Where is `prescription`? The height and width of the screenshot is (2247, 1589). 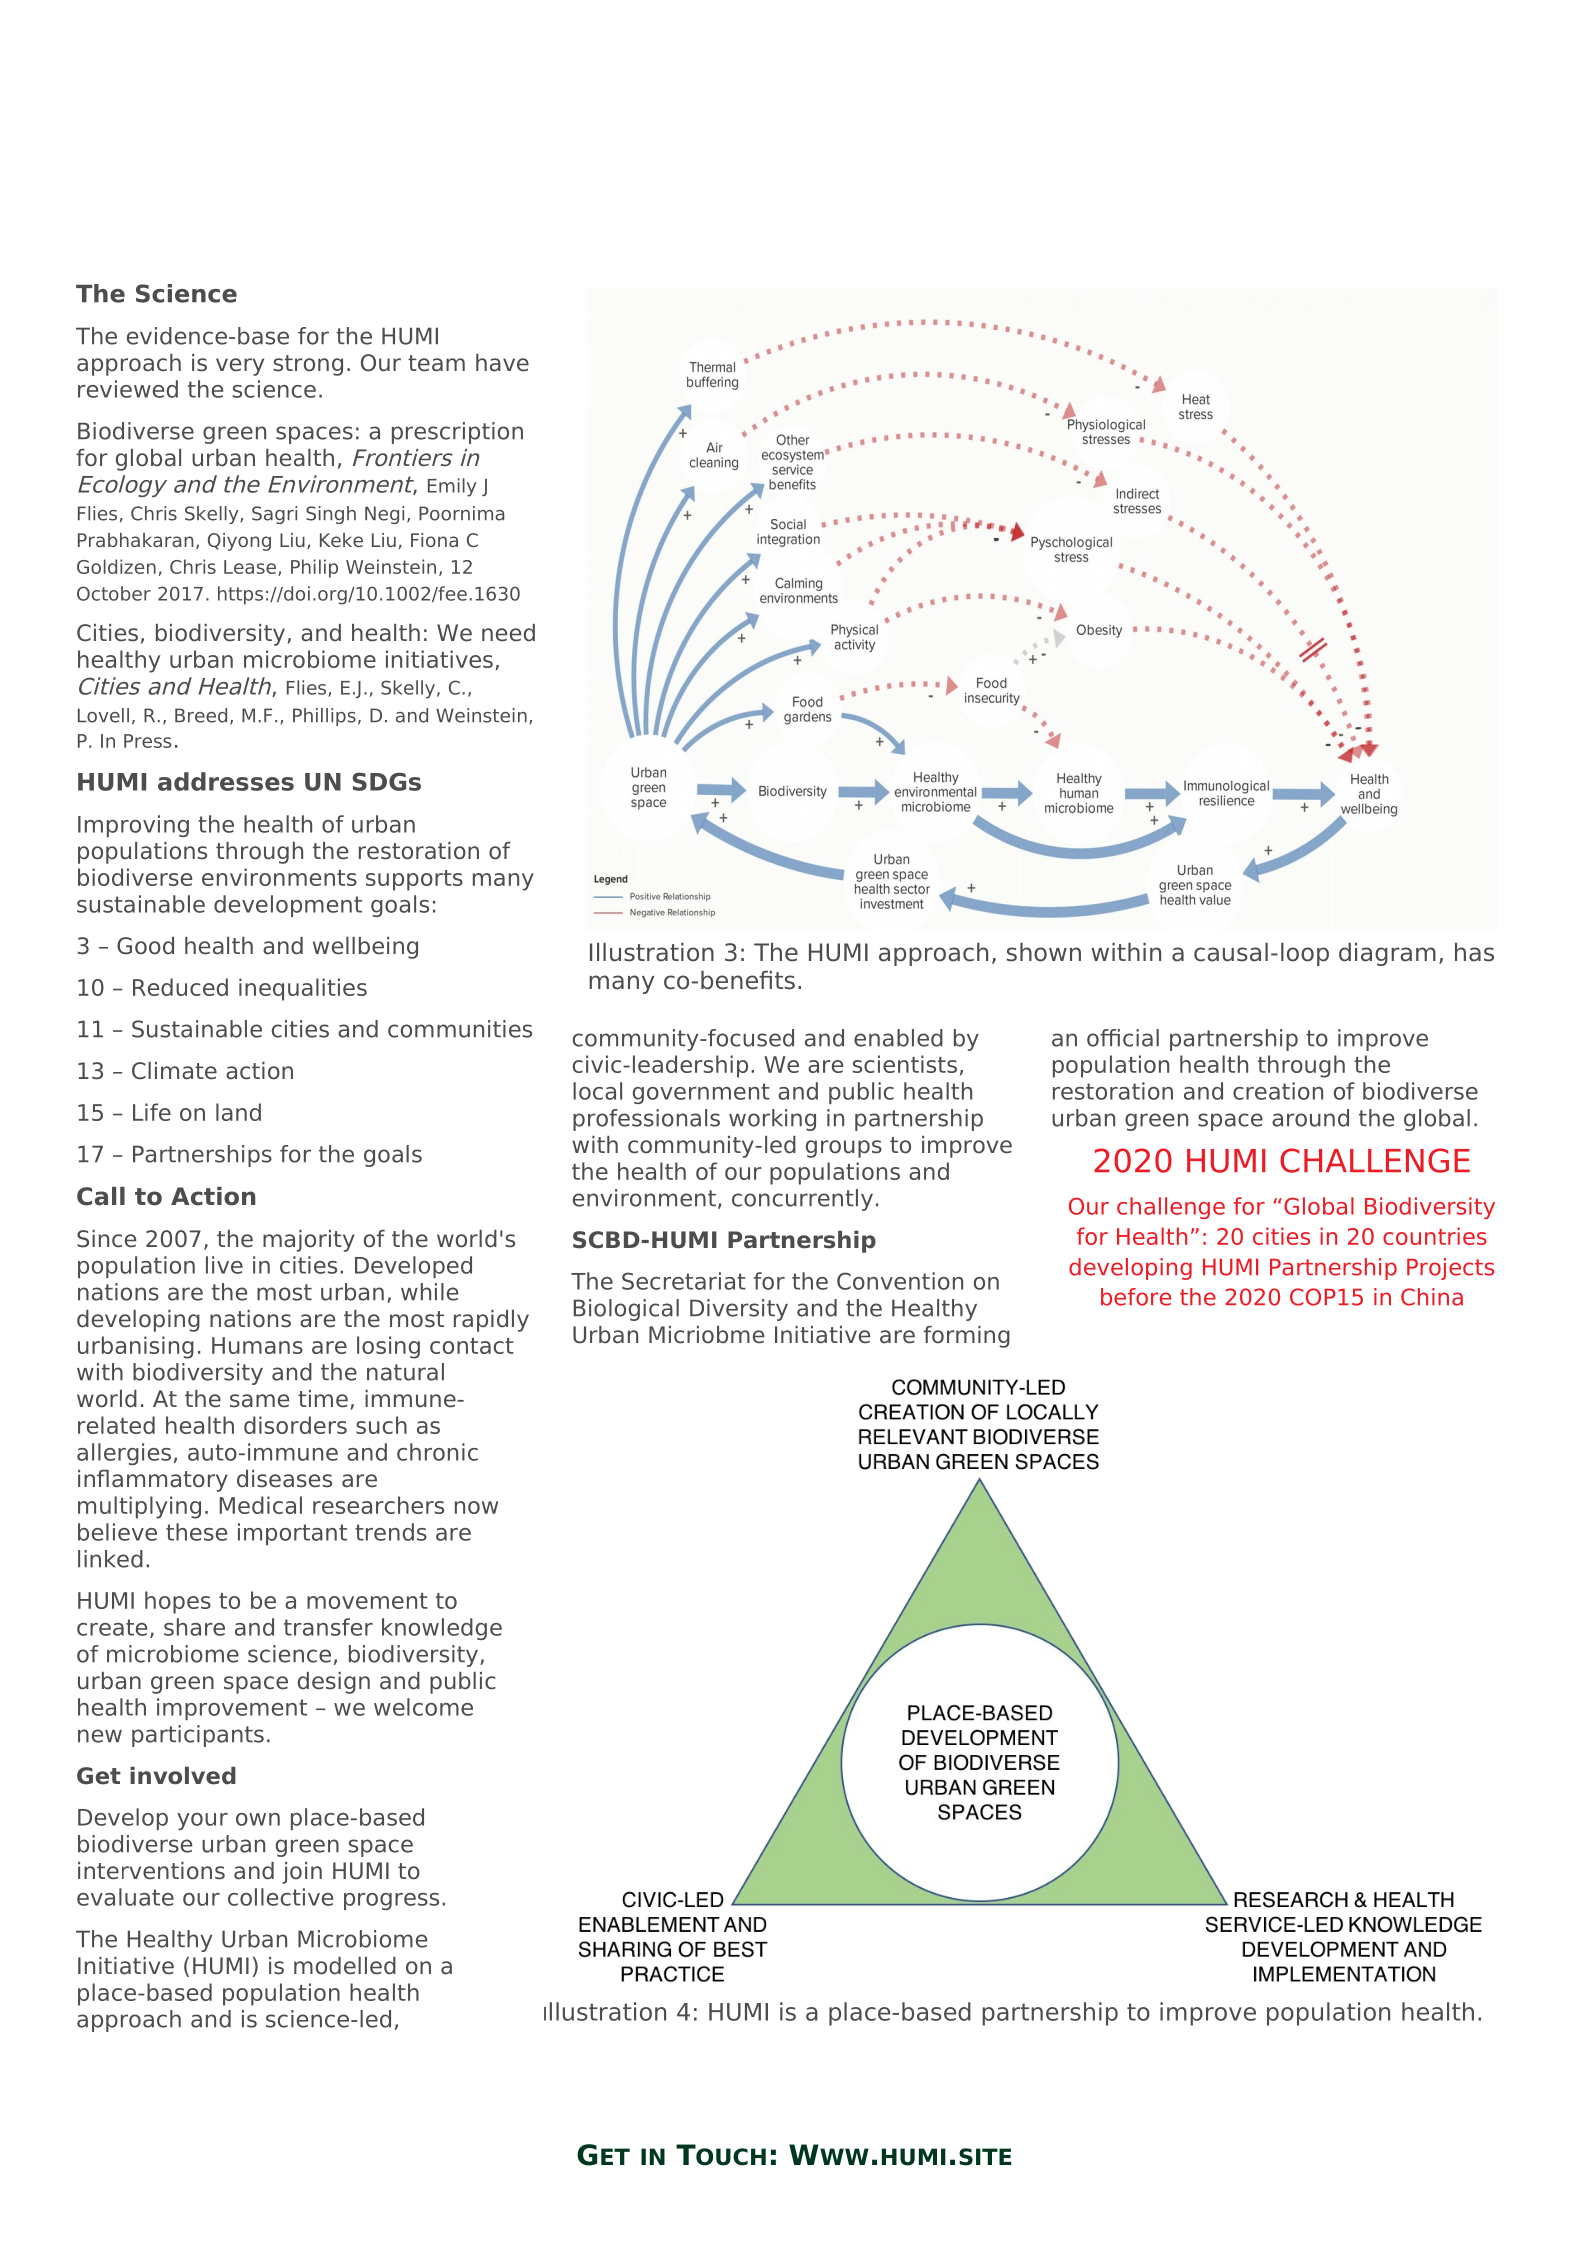 prescription is located at coordinates (457, 433).
